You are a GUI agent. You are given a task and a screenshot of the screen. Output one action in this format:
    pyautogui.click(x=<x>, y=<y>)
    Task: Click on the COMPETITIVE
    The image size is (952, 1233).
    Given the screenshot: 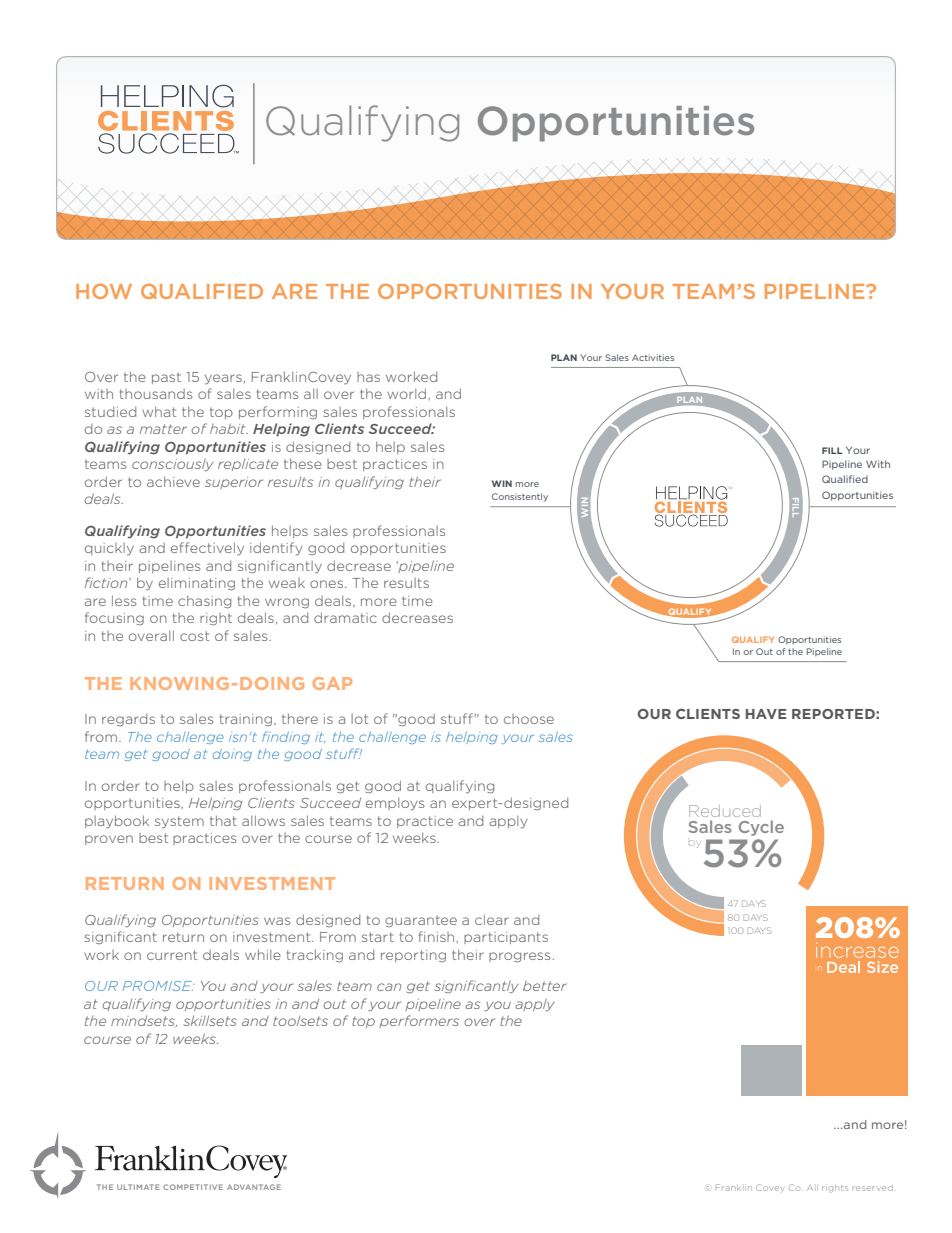 What is the action you would take?
    pyautogui.click(x=193, y=1187)
